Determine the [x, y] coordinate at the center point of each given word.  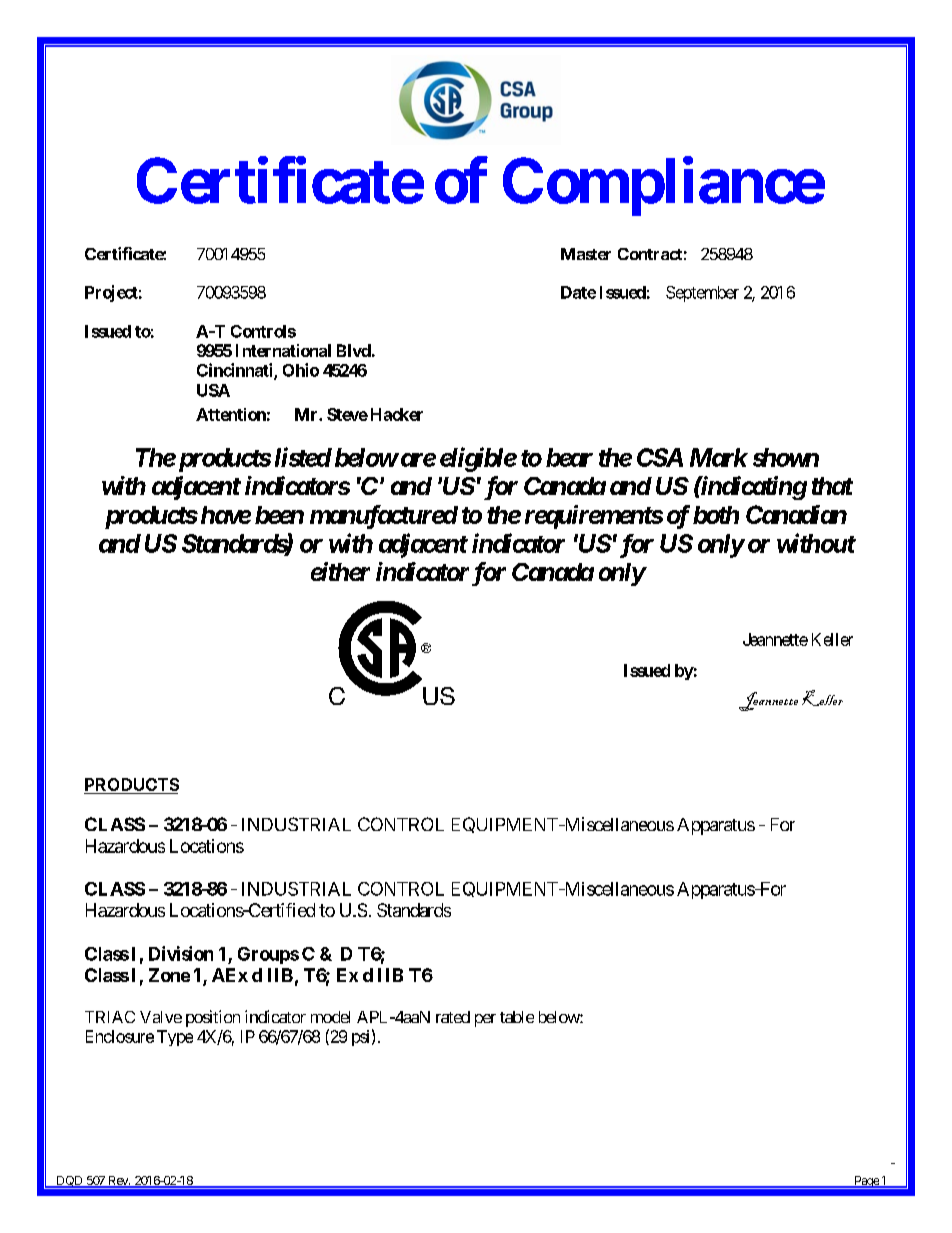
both [716, 515]
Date [578, 292]
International [283, 350]
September [702, 294]
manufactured [384, 517]
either [340, 571]
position [213, 1018]
